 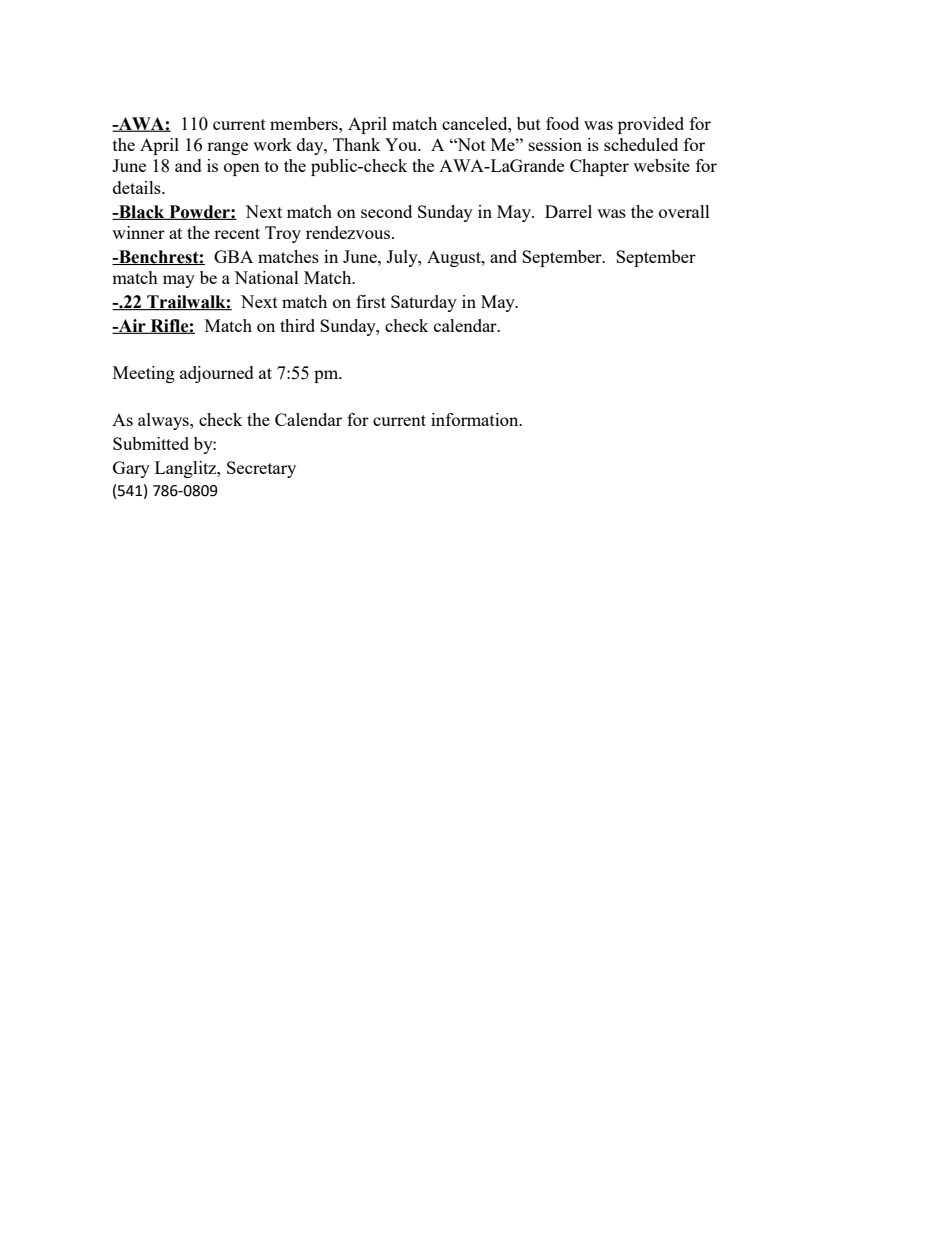 What do you see at coordinates (641, 144) in the screenshot?
I see `scheduled` at bounding box center [641, 144].
